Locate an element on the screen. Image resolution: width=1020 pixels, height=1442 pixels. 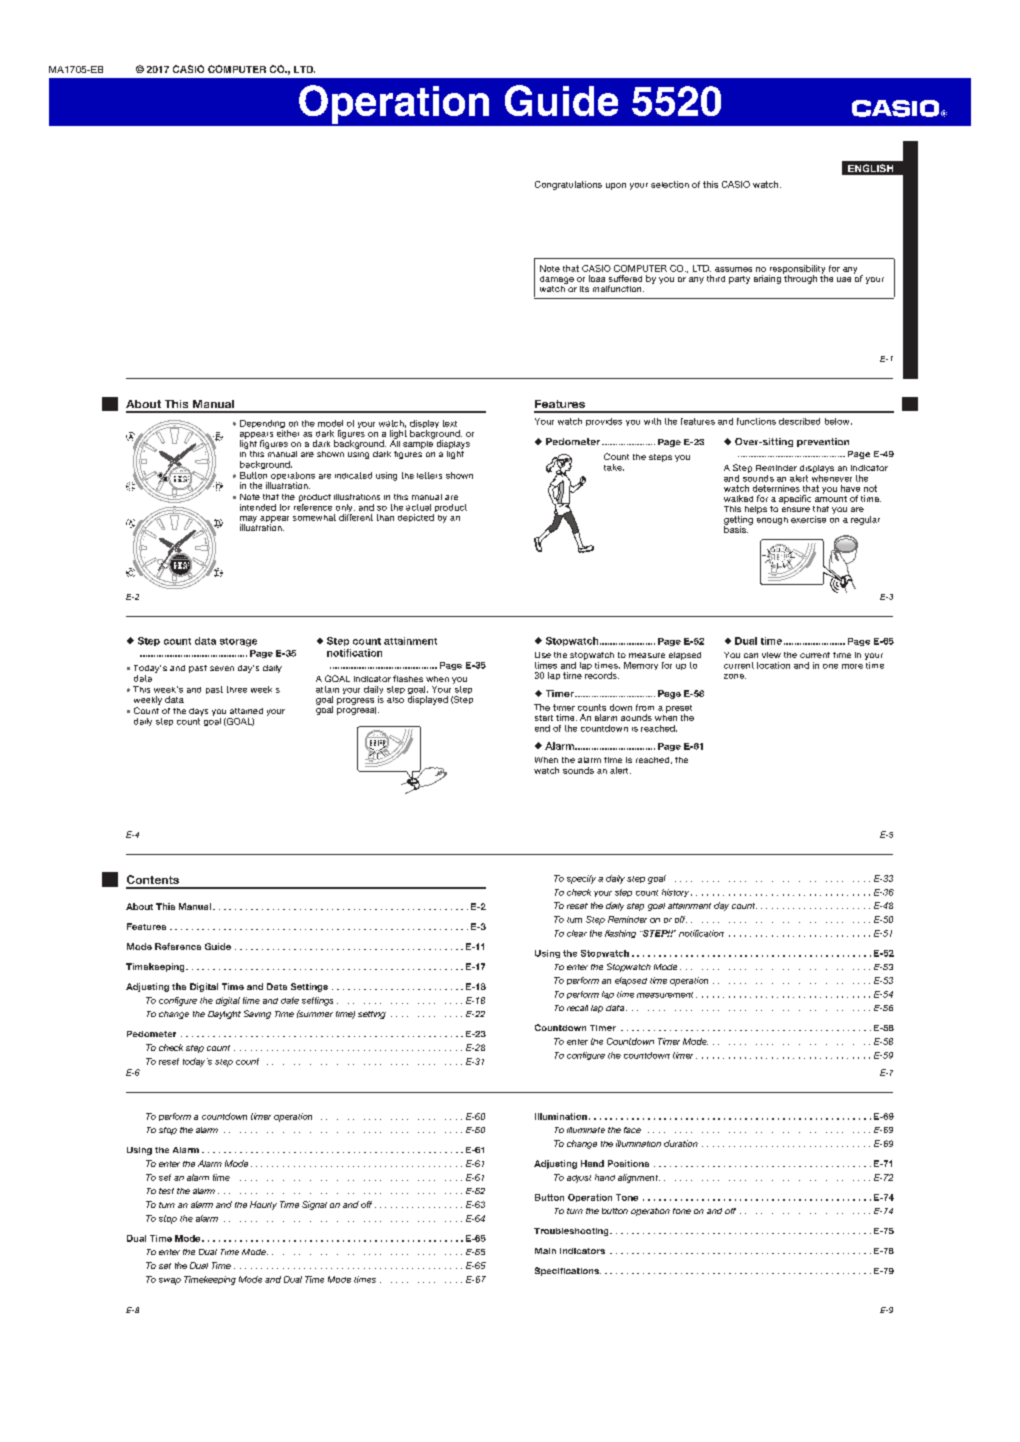
records is located at coordinates (602, 675).
